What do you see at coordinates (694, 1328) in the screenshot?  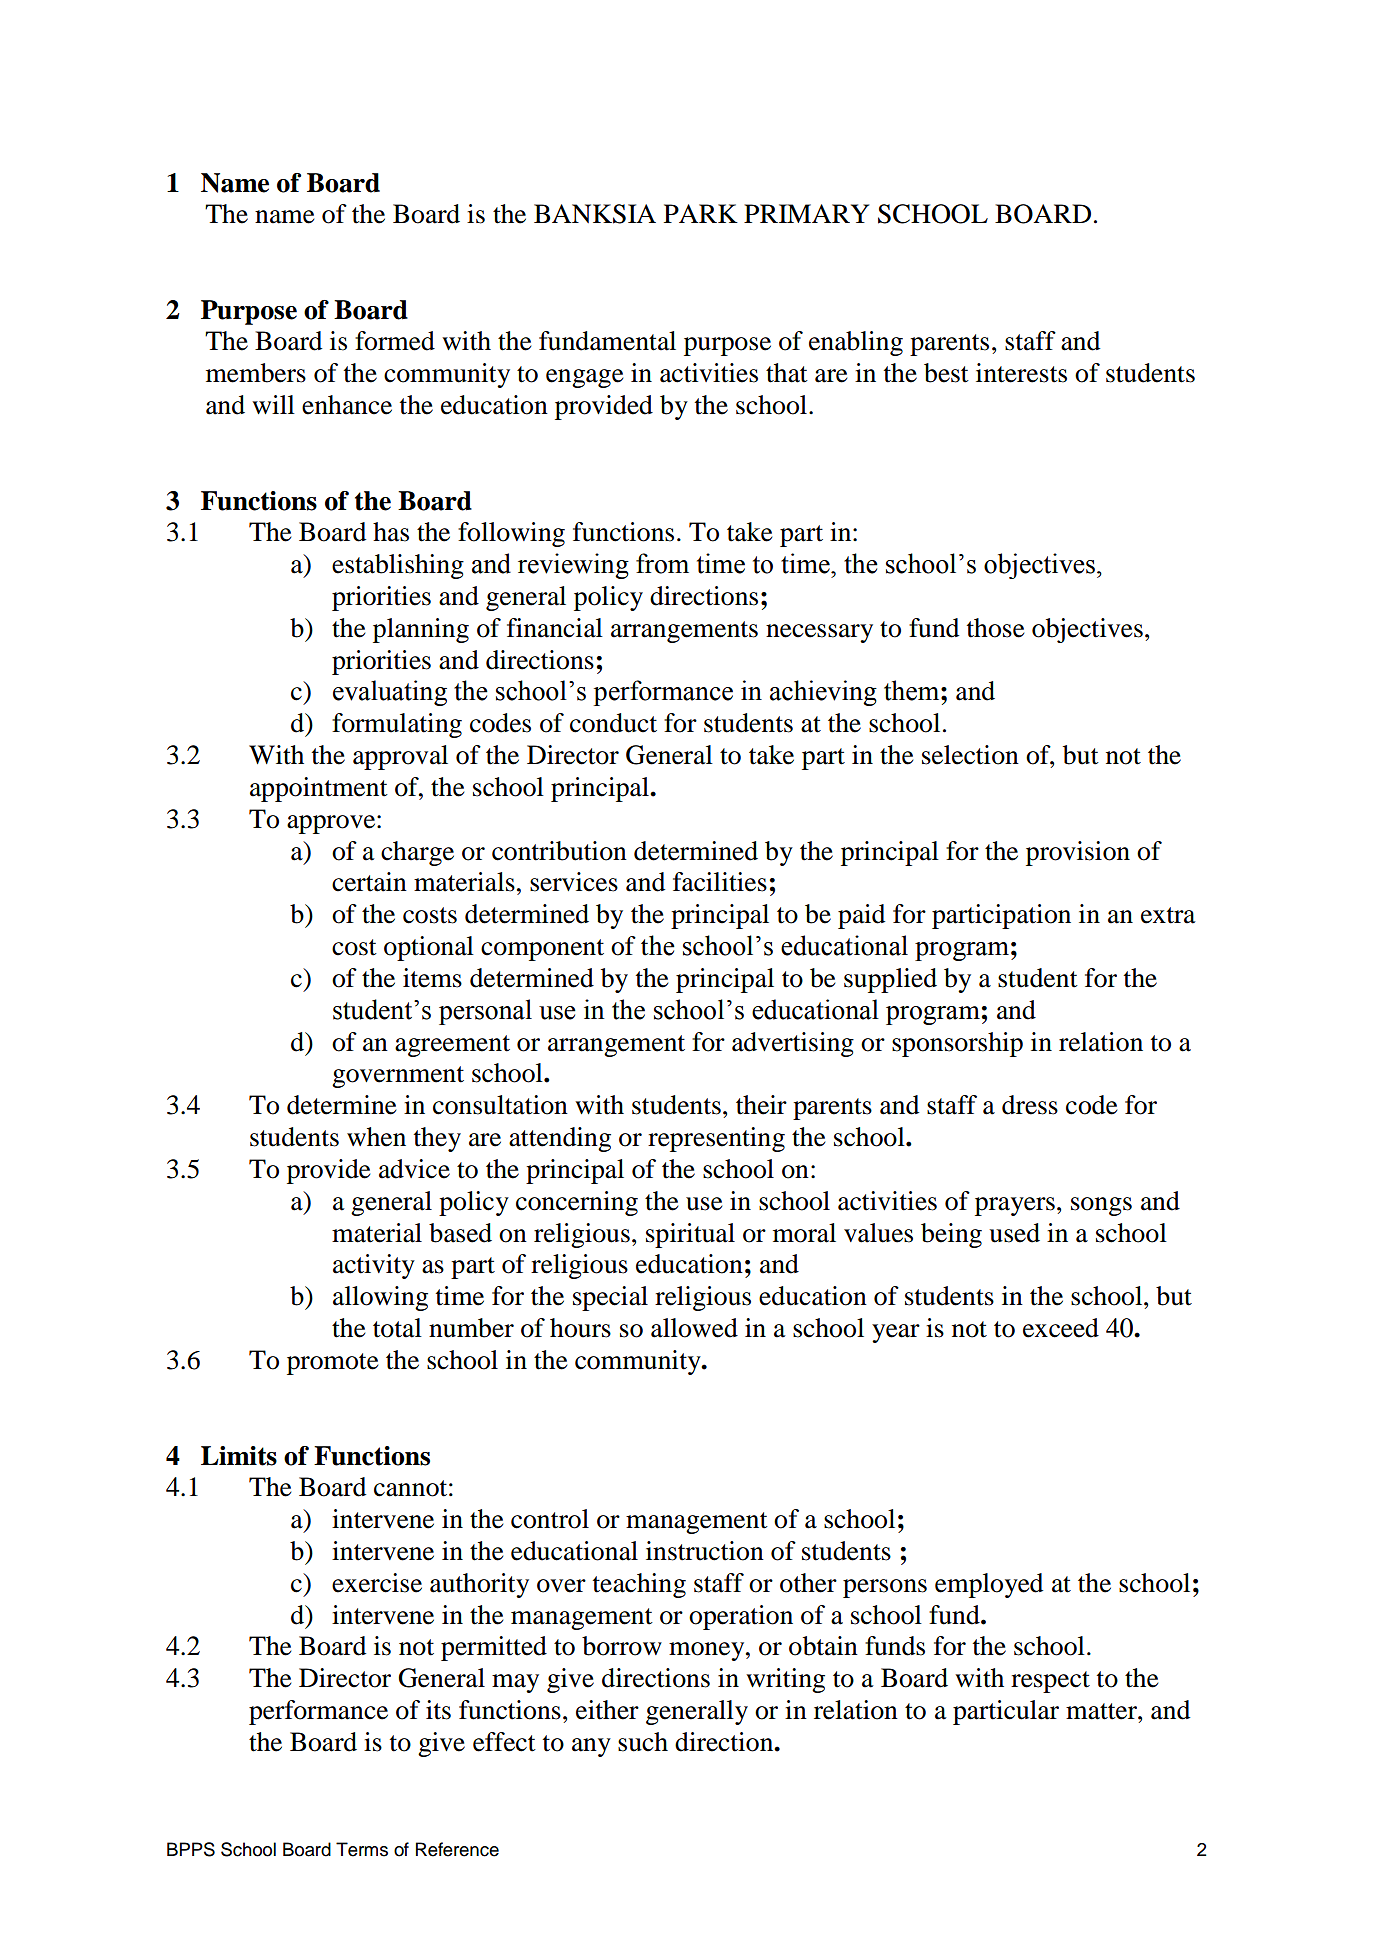 I see `allowed` at bounding box center [694, 1328].
